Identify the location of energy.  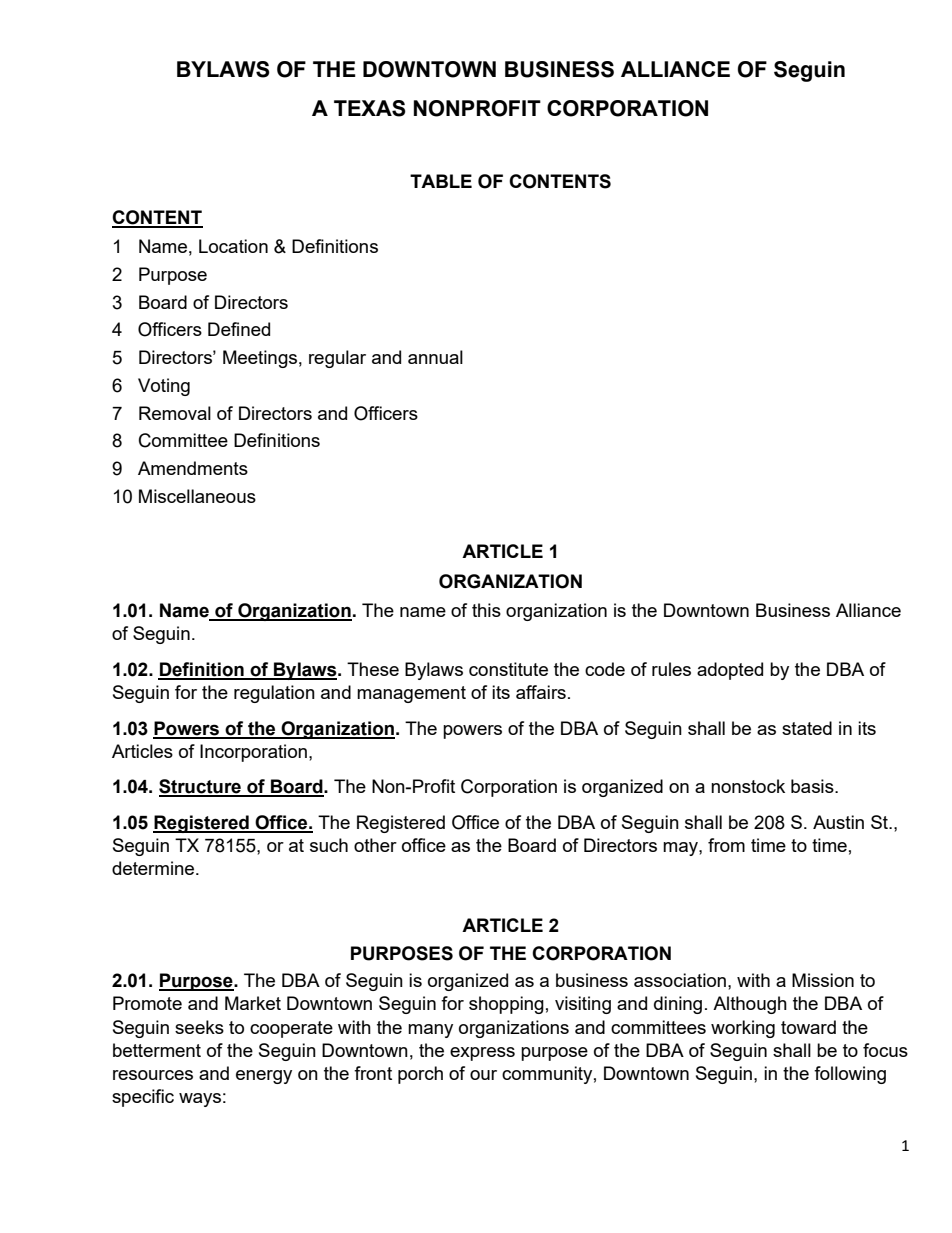
(264, 1077).
